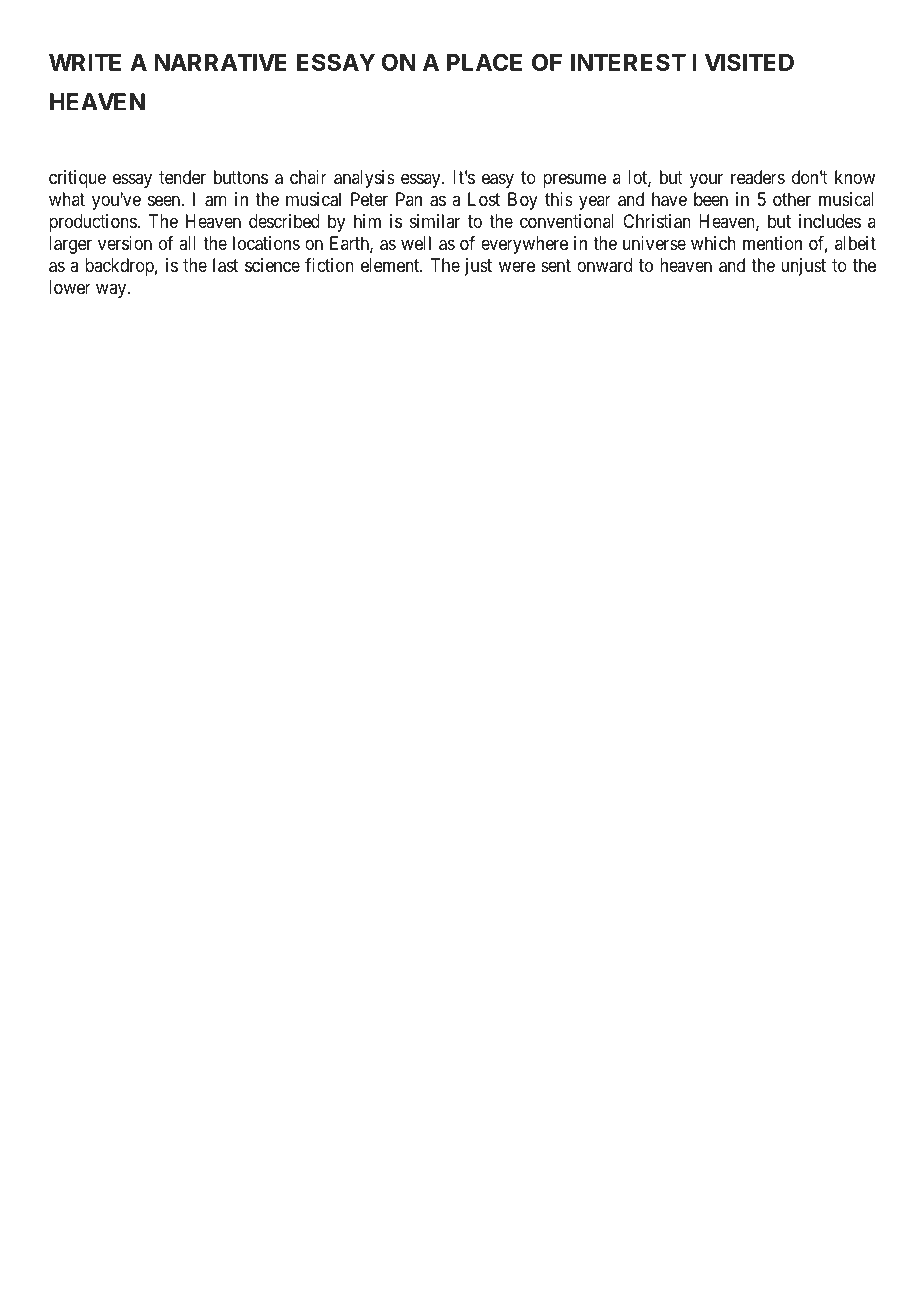  Describe the element at coordinates (517, 266) in the document. I see `were` at that location.
